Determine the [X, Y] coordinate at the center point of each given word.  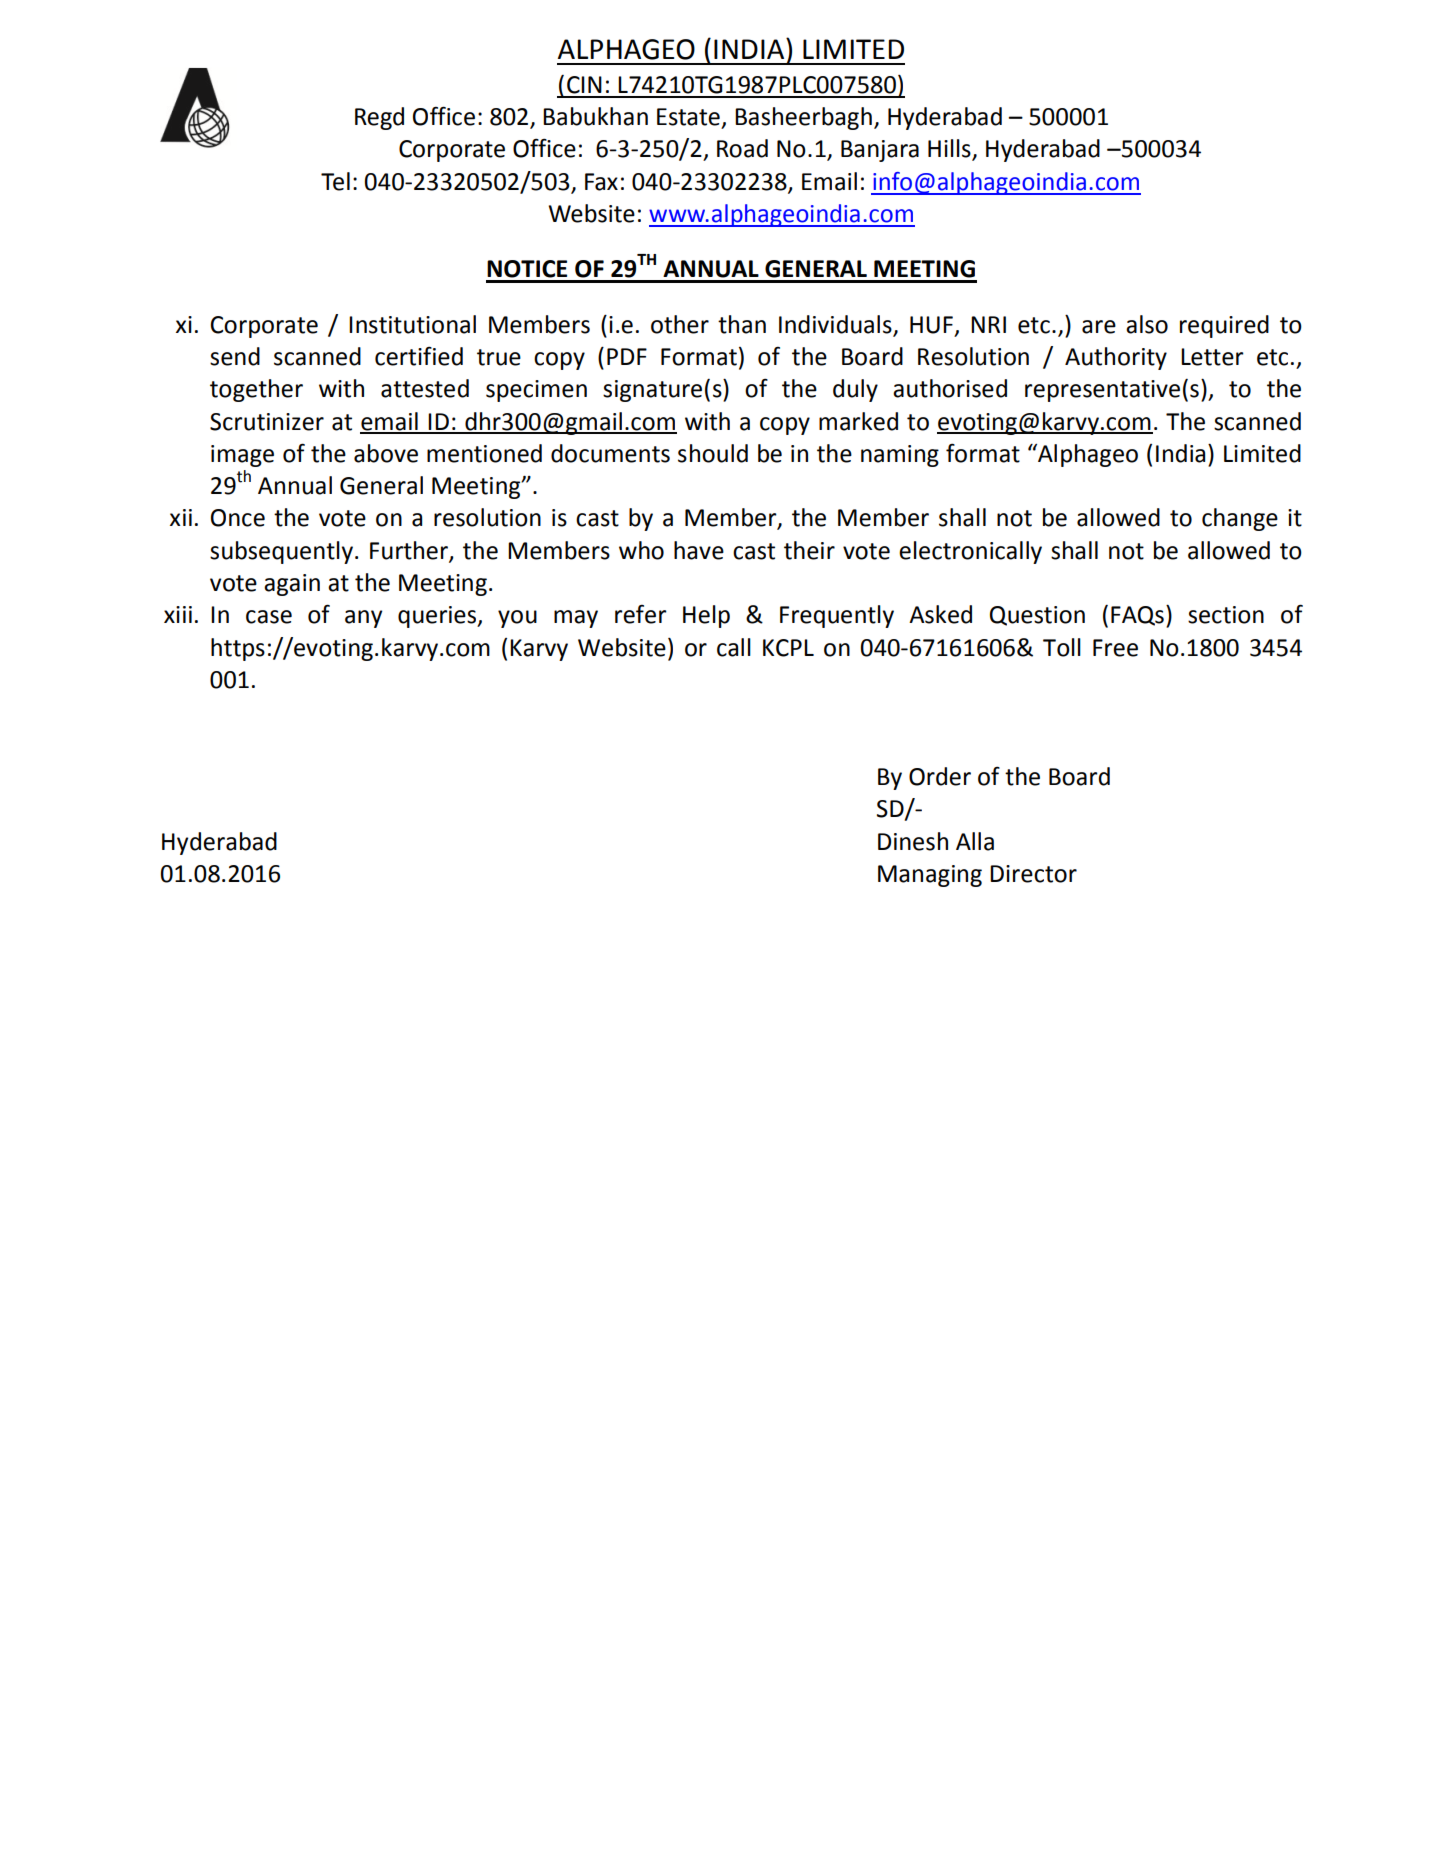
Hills [950, 149]
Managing [930, 876]
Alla [975, 841]
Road [742, 148]
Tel [335, 181]
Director [1033, 874]
